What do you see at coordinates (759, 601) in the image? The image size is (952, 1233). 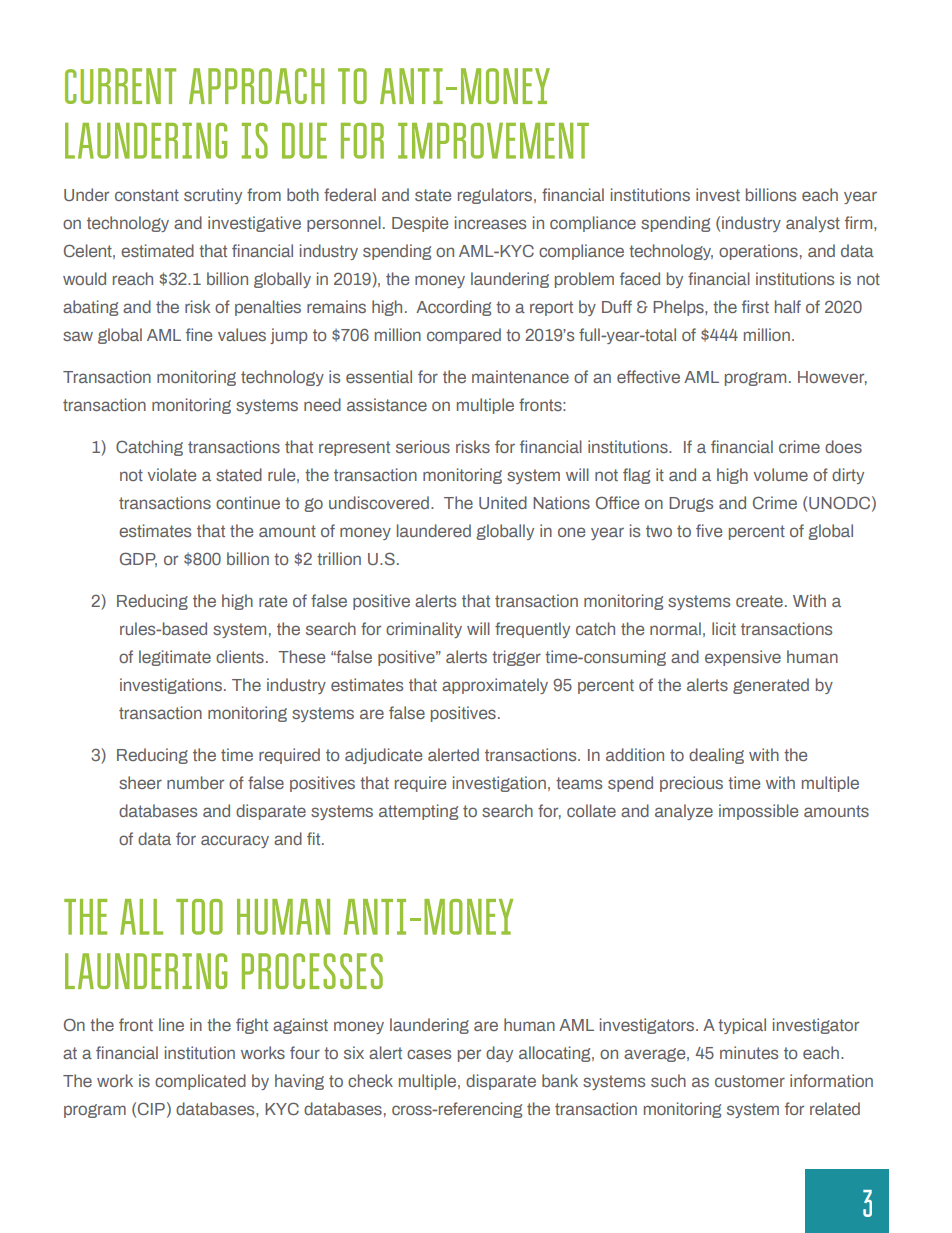 I see `create` at bounding box center [759, 601].
